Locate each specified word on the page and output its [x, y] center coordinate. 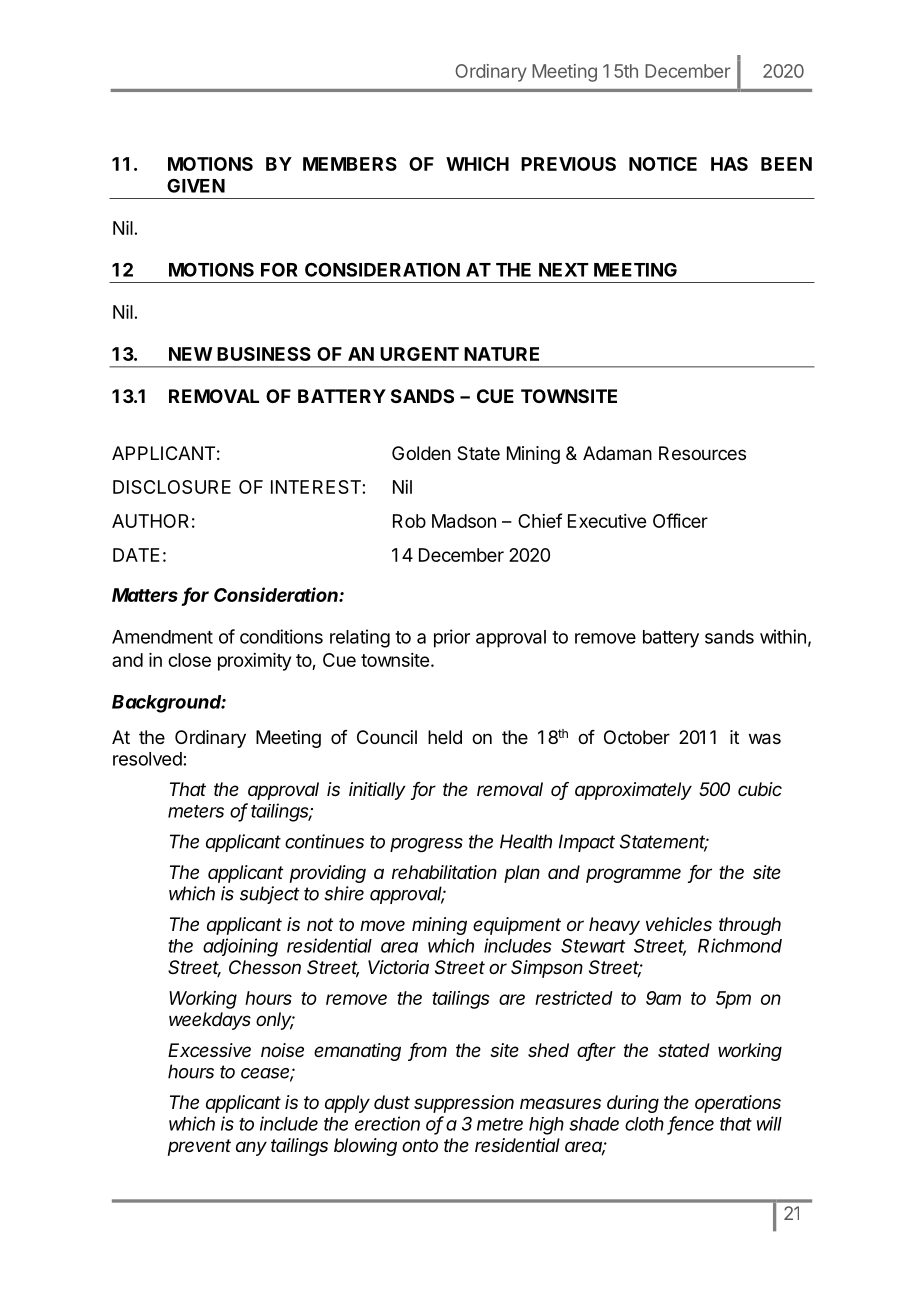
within [783, 636]
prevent [199, 1147]
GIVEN [196, 186]
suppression [464, 1104]
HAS [729, 164]
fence [691, 1124]
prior [452, 638]
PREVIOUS [568, 164]
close [189, 660]
